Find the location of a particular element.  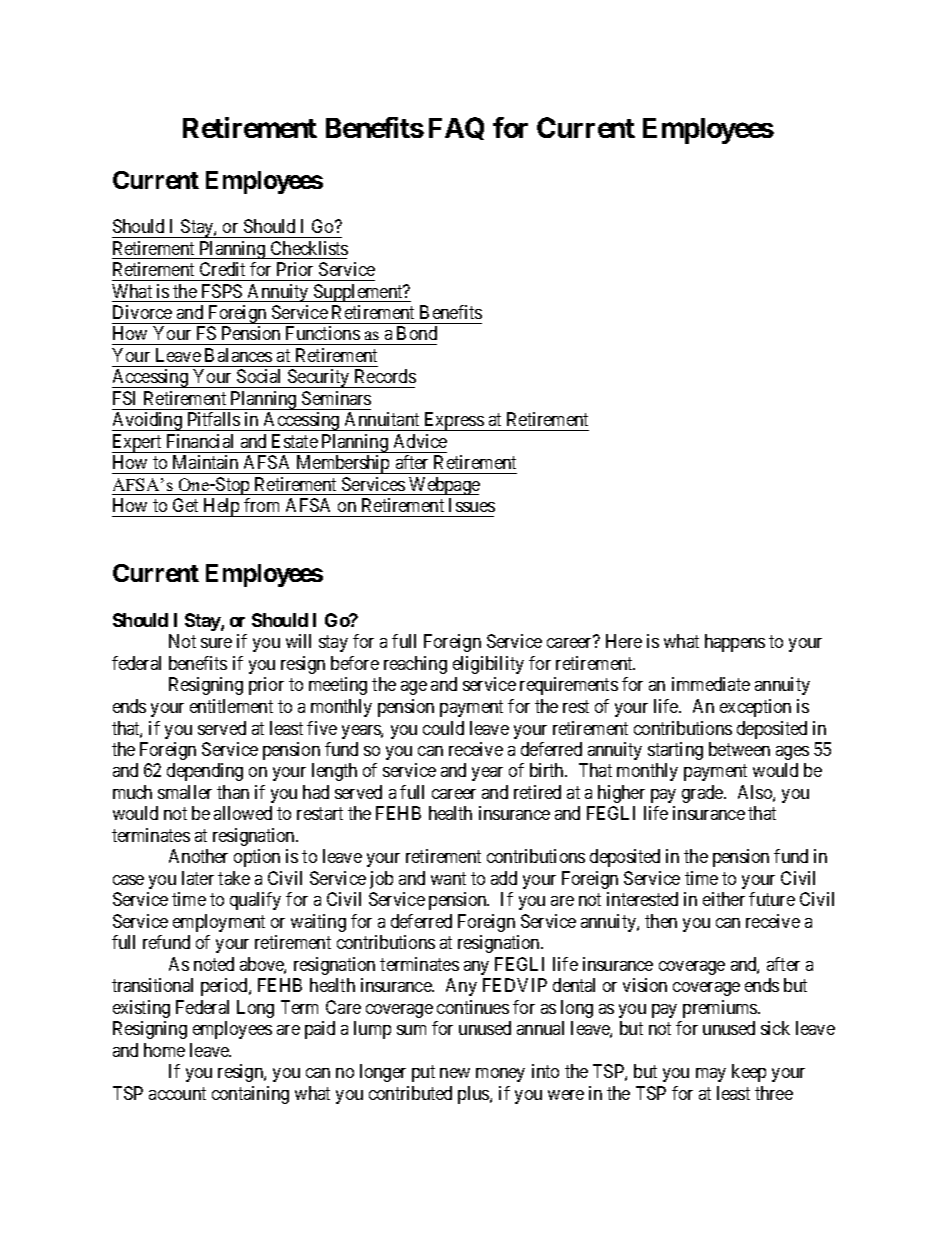

Pitfalls is located at coordinates (214, 419).
